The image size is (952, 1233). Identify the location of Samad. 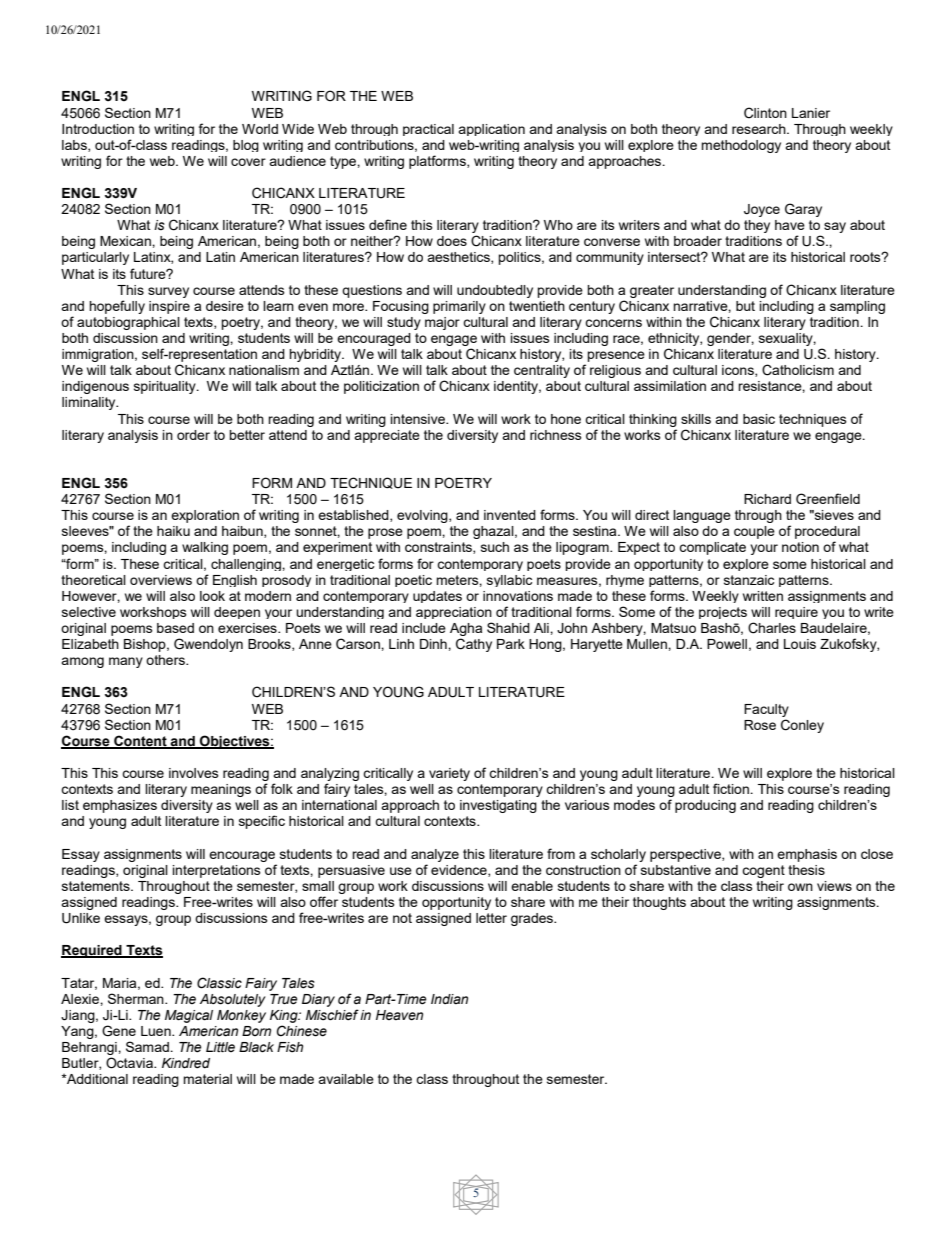
(148, 1046).
